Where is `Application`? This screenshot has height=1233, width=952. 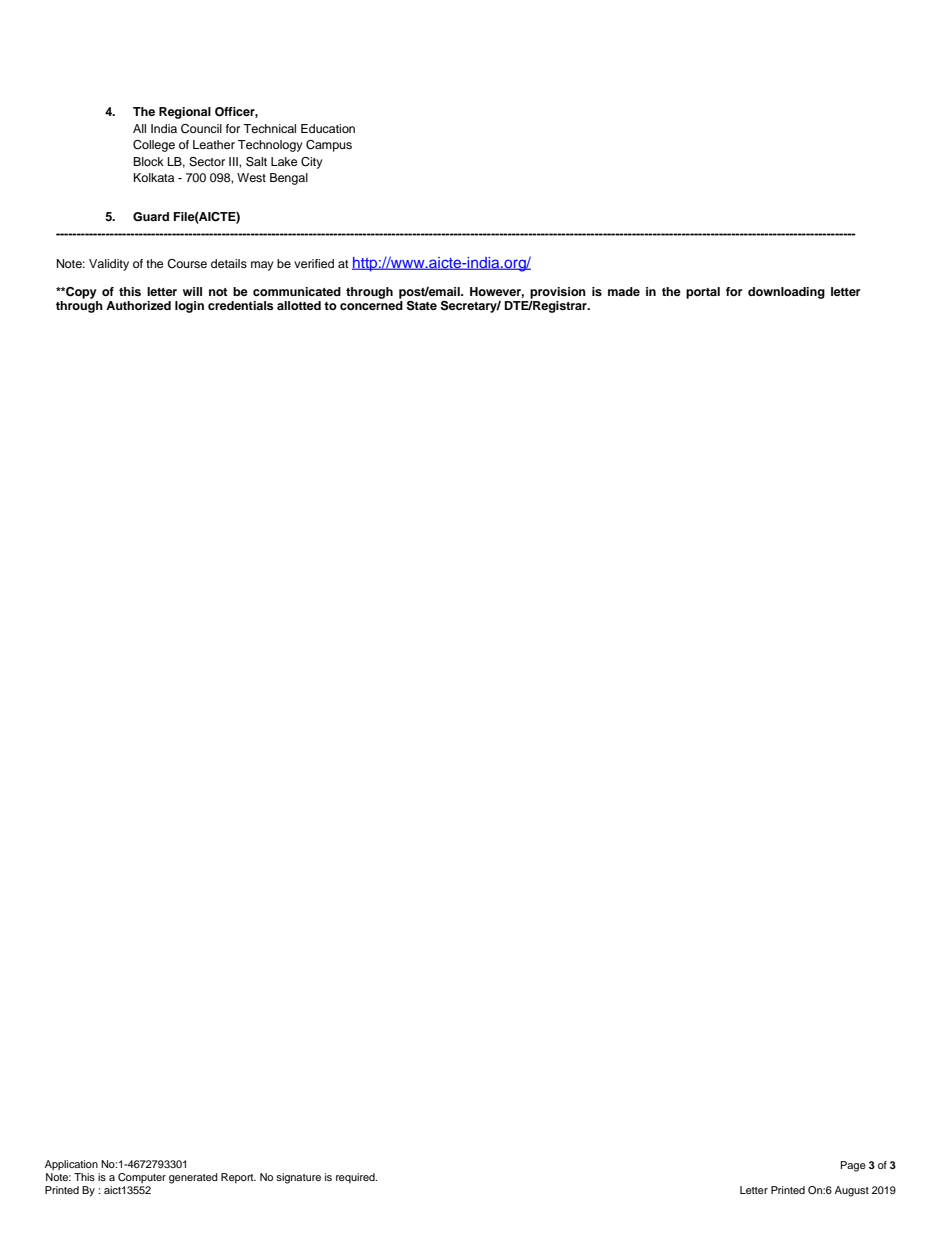
Application is located at coordinates (71, 1165).
